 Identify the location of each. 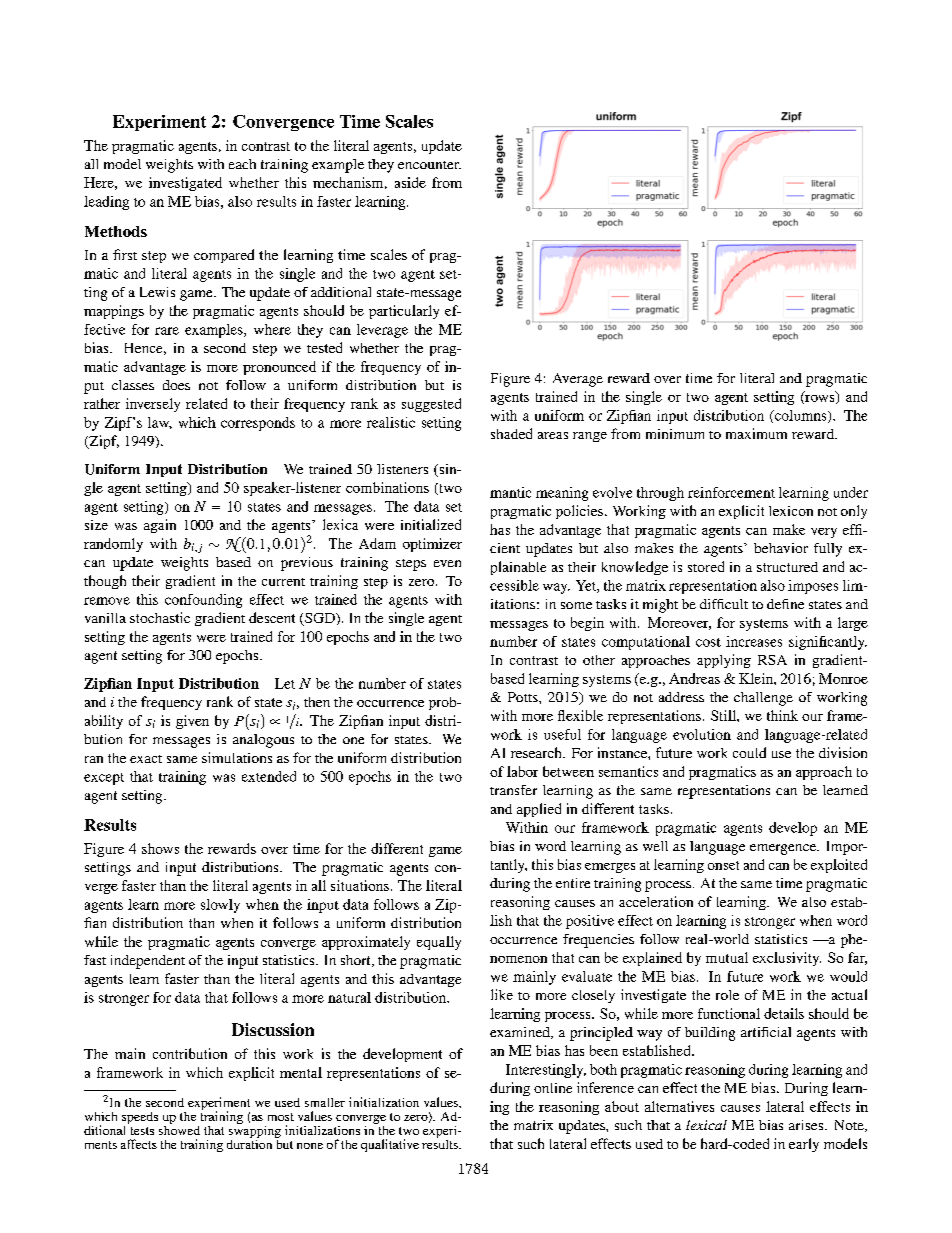
(242, 164).
